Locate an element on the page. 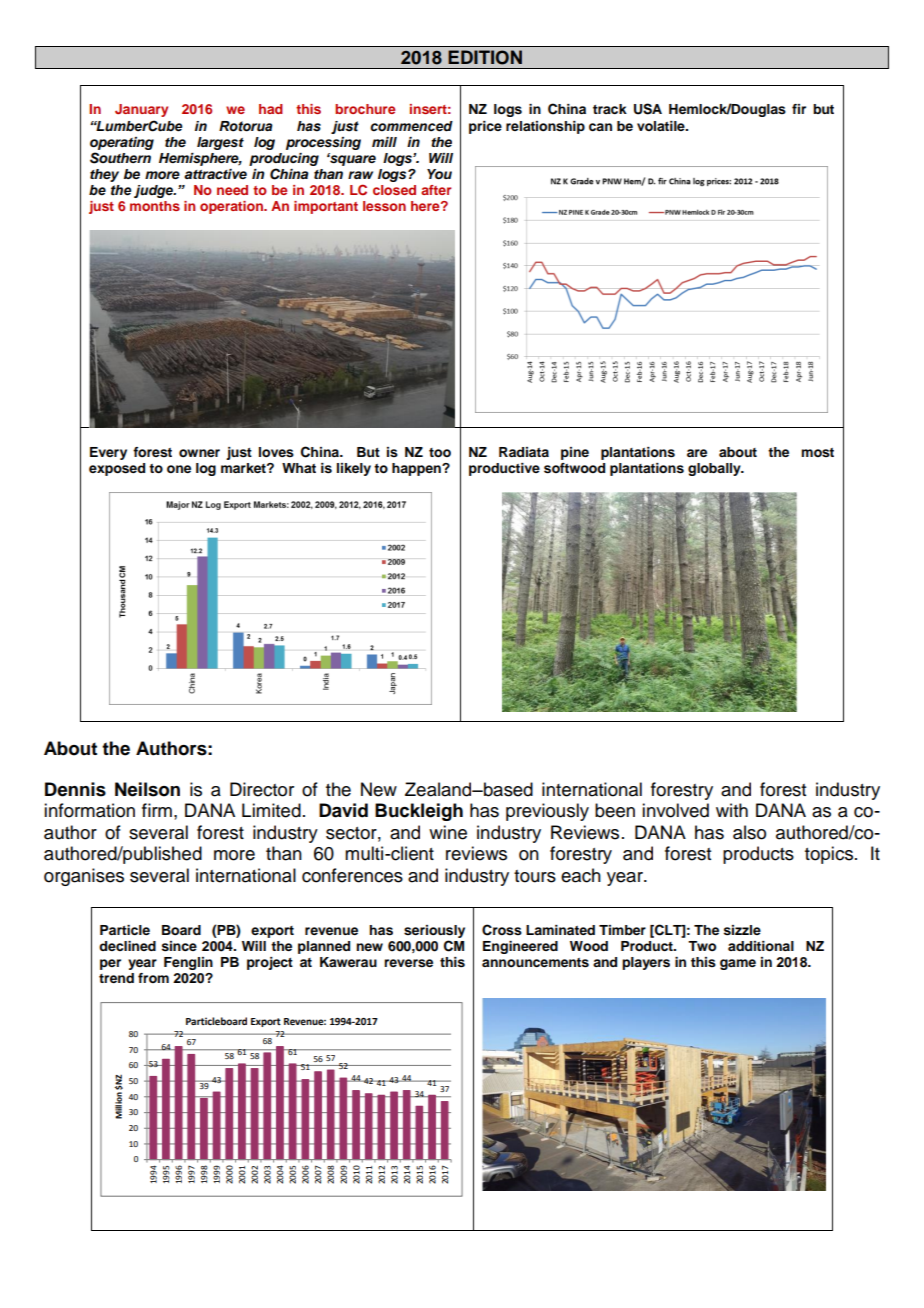  previously is located at coordinates (547, 812).
